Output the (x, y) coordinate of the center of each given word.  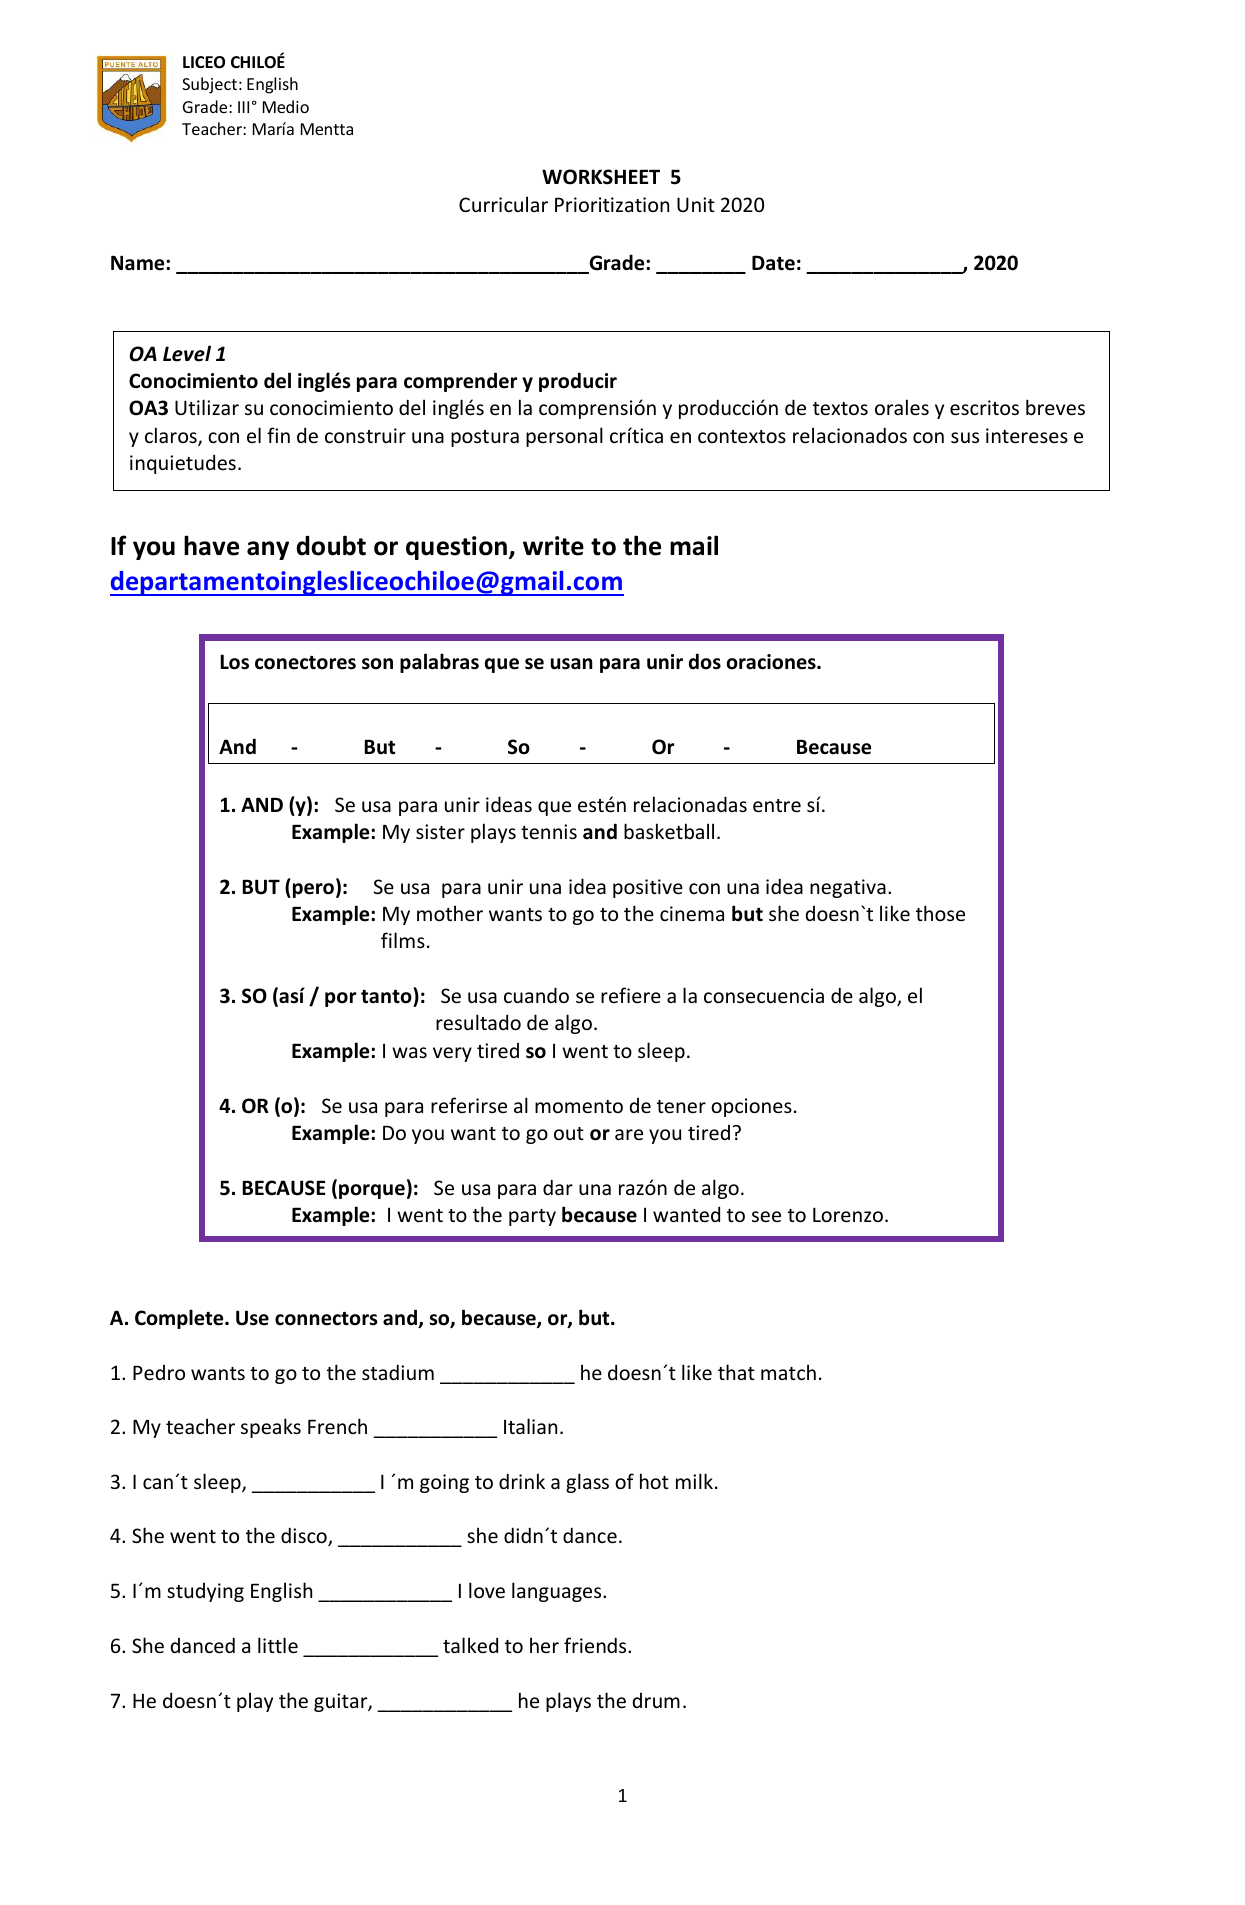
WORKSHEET (601, 177)
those (940, 913)
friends (596, 1645)
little (278, 1645)
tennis (549, 831)
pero (312, 890)
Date (773, 263)
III (243, 107)
